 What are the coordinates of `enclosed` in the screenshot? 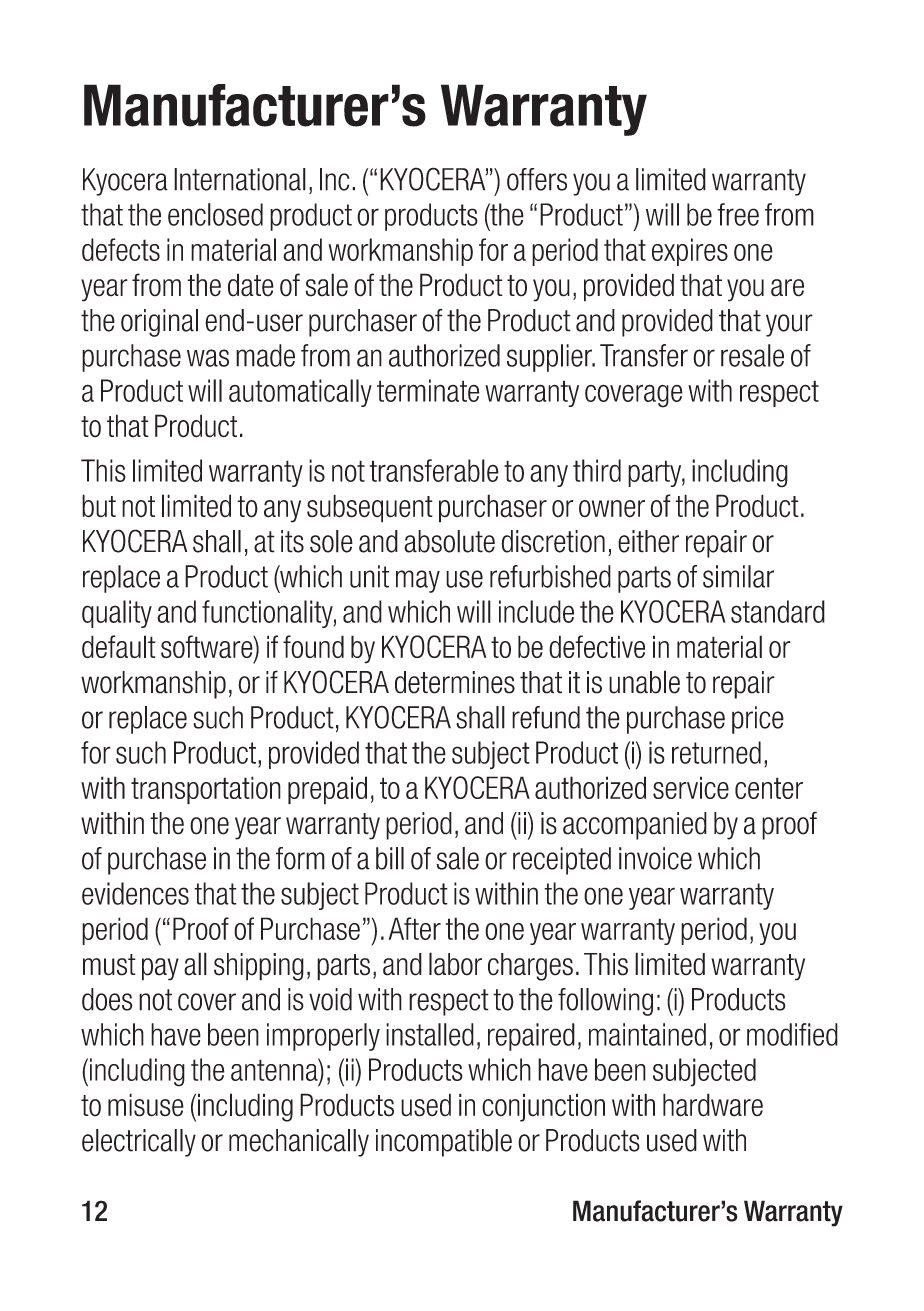 It's located at (215, 214).
